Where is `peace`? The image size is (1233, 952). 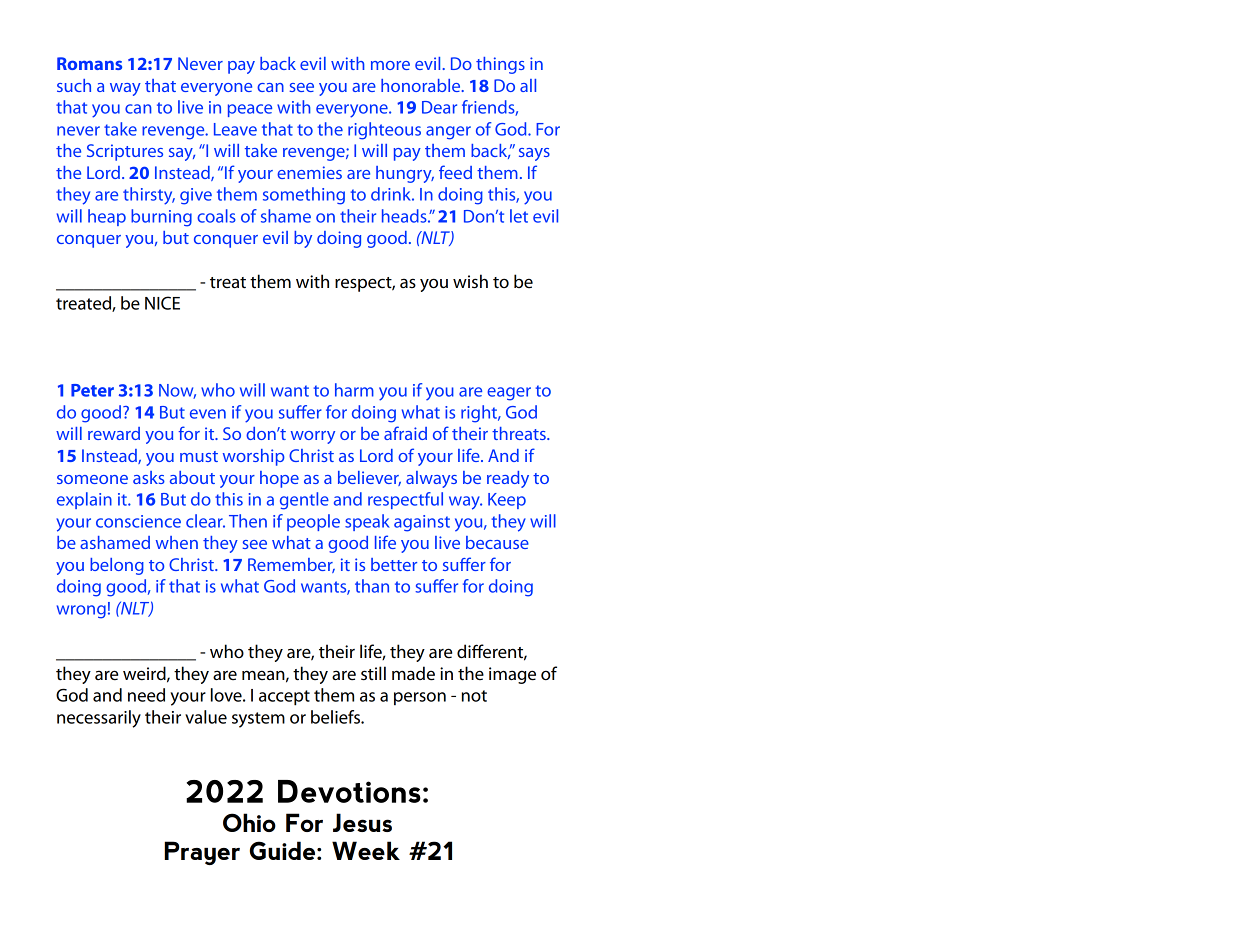
peace is located at coordinates (250, 110).
